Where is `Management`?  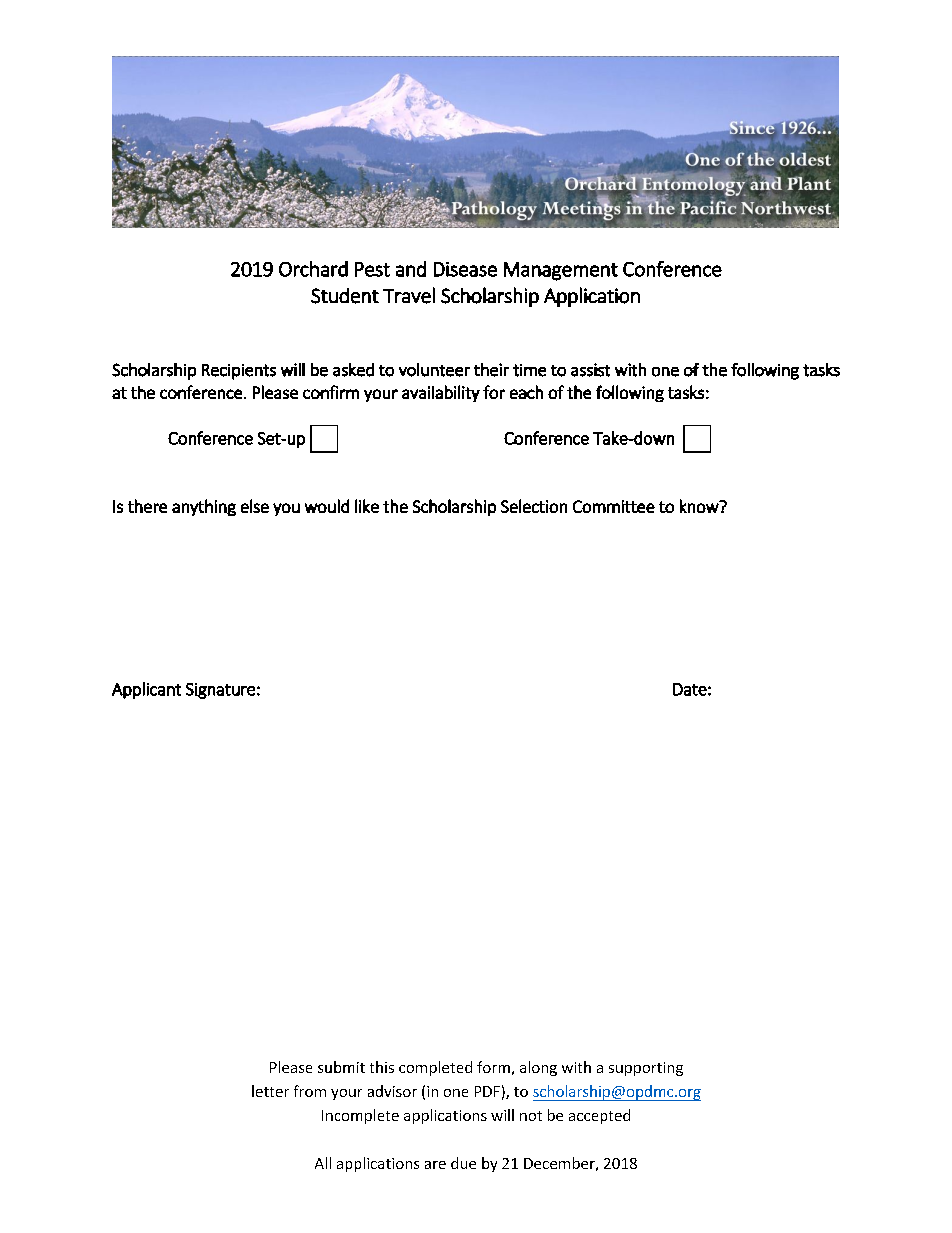
Management is located at coordinates (561, 271).
